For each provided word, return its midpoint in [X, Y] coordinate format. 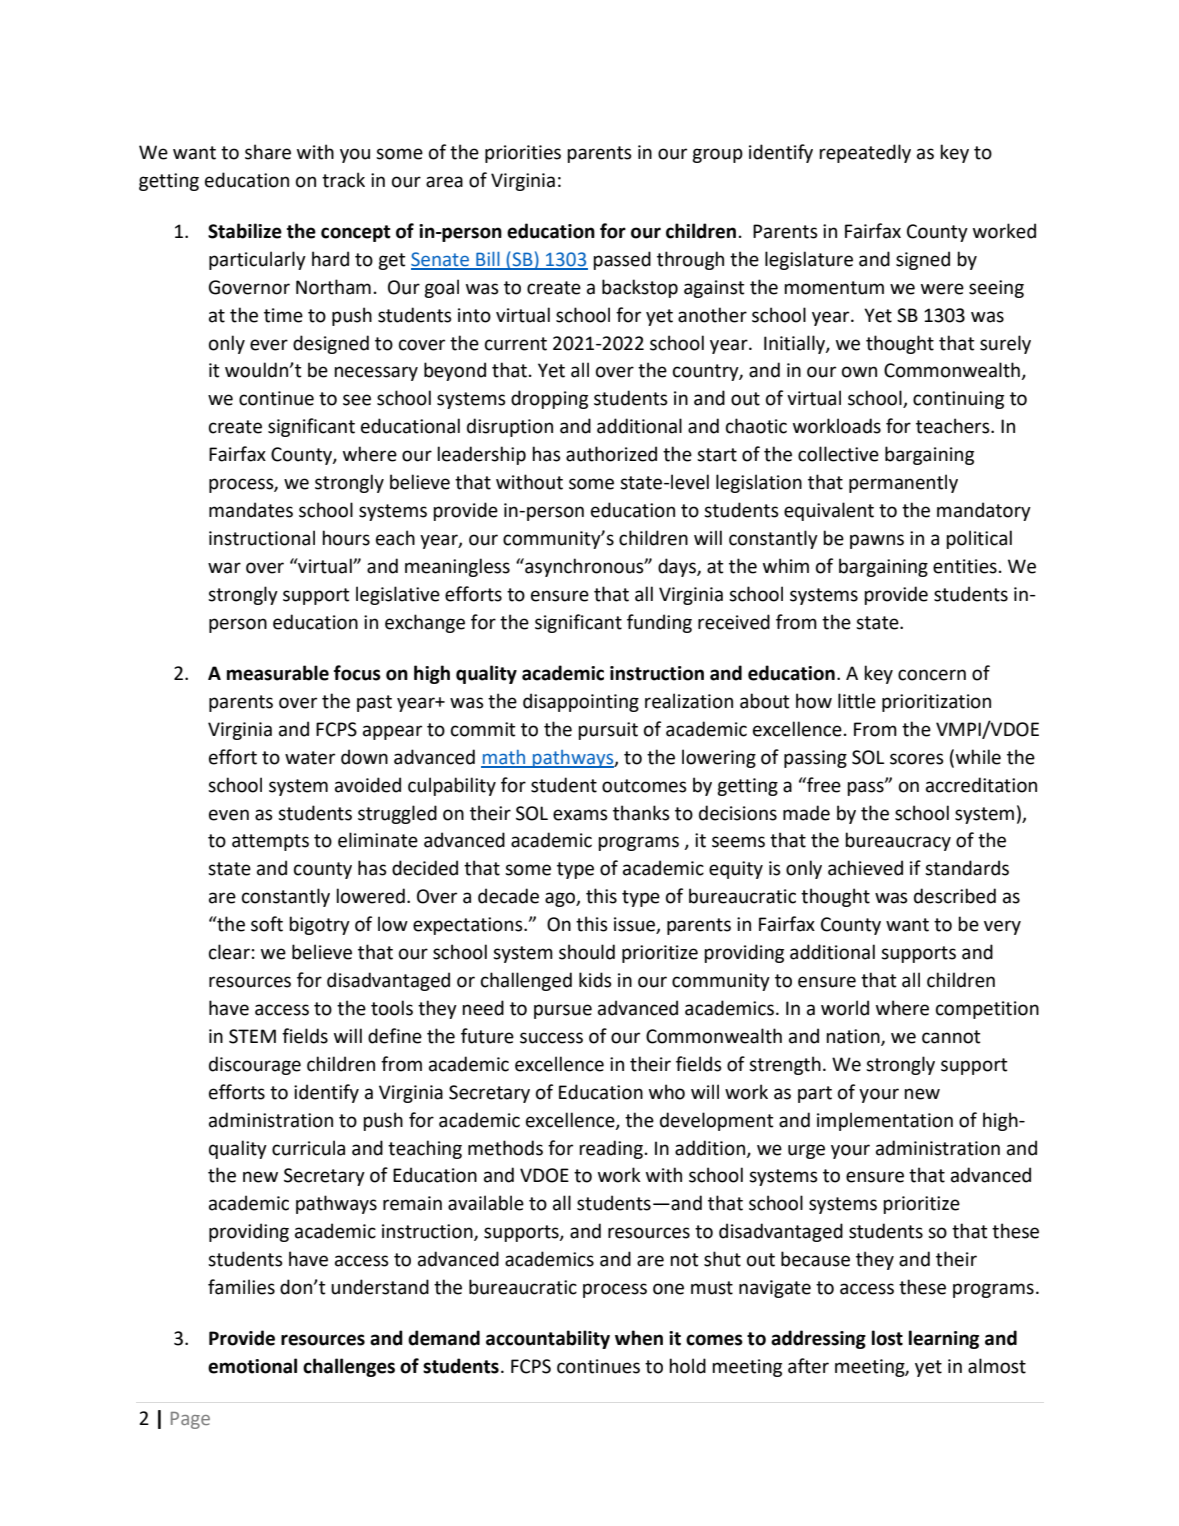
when [639, 1338]
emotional [252, 1366]
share [268, 152]
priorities [523, 154]
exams [580, 815]
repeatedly [865, 153]
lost [887, 1338]
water [310, 758]
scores [917, 759]
